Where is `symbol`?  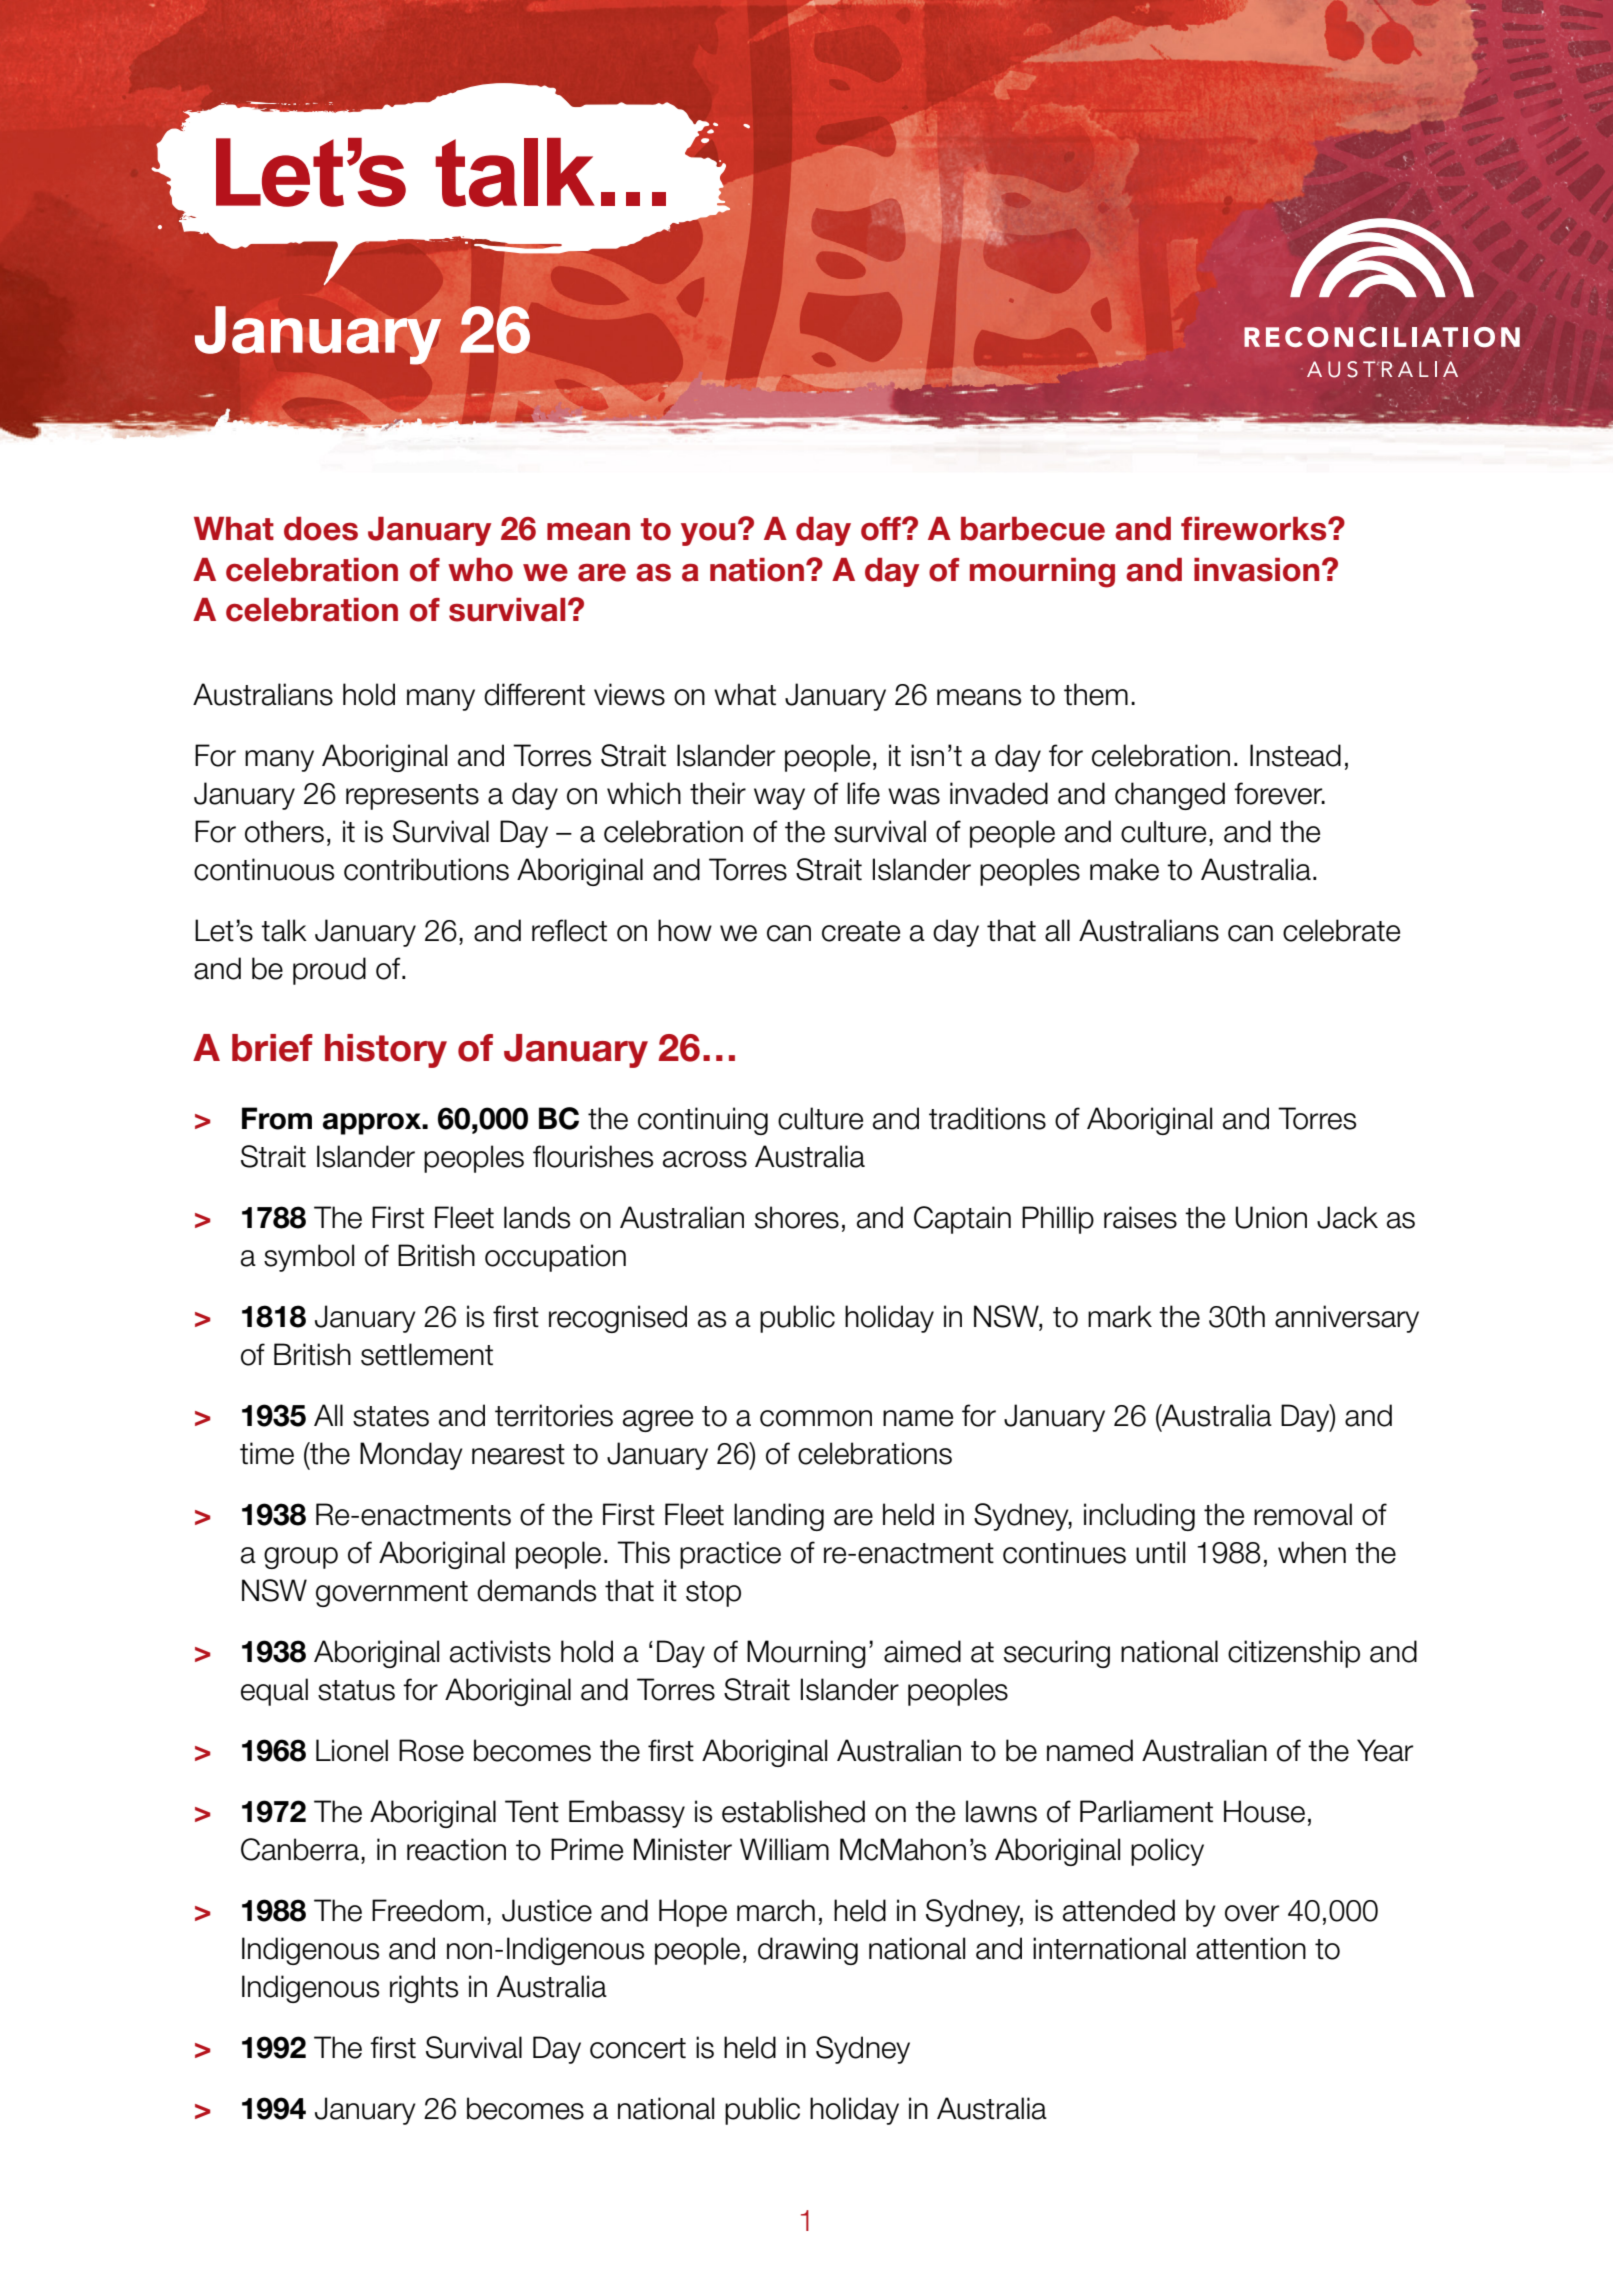
symbol is located at coordinates (309, 1258).
